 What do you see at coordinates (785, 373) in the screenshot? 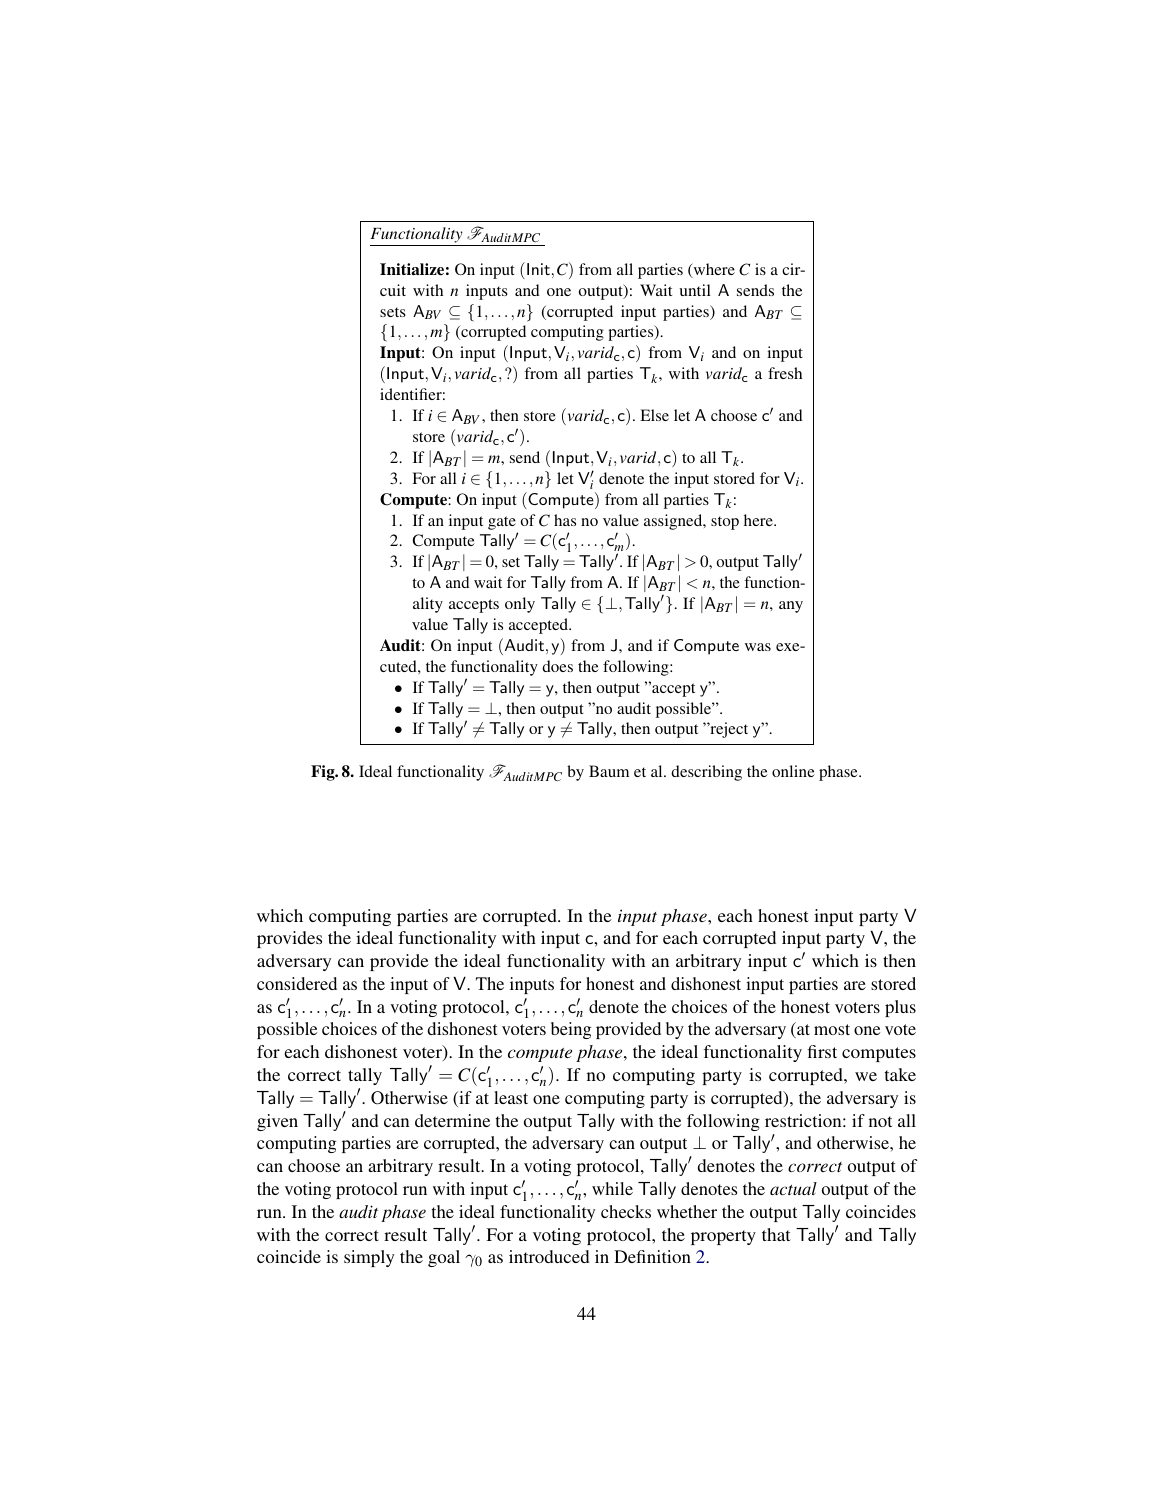
I see `fresh` at bounding box center [785, 373].
